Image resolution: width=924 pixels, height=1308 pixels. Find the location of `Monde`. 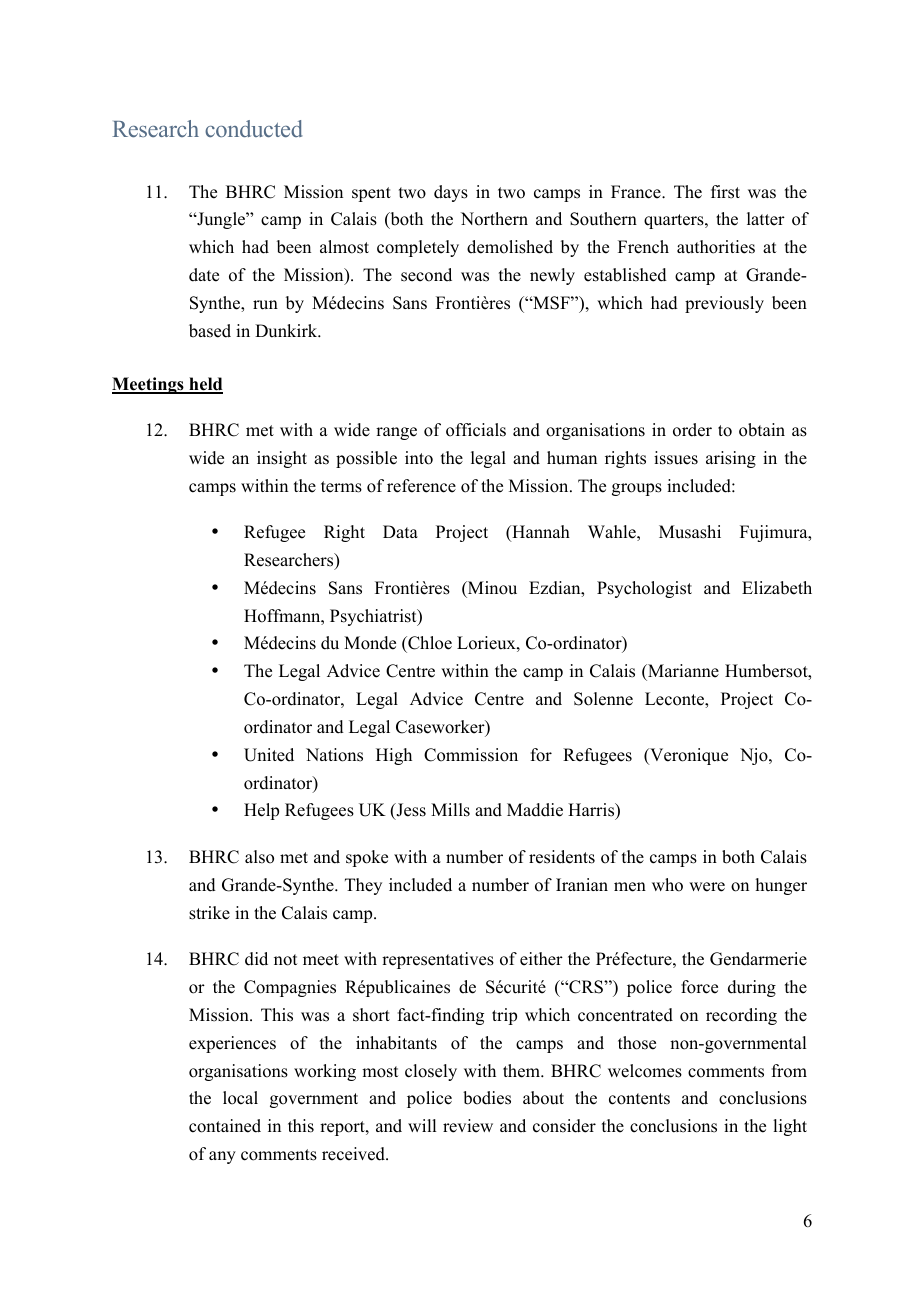

Monde is located at coordinates (370, 643).
